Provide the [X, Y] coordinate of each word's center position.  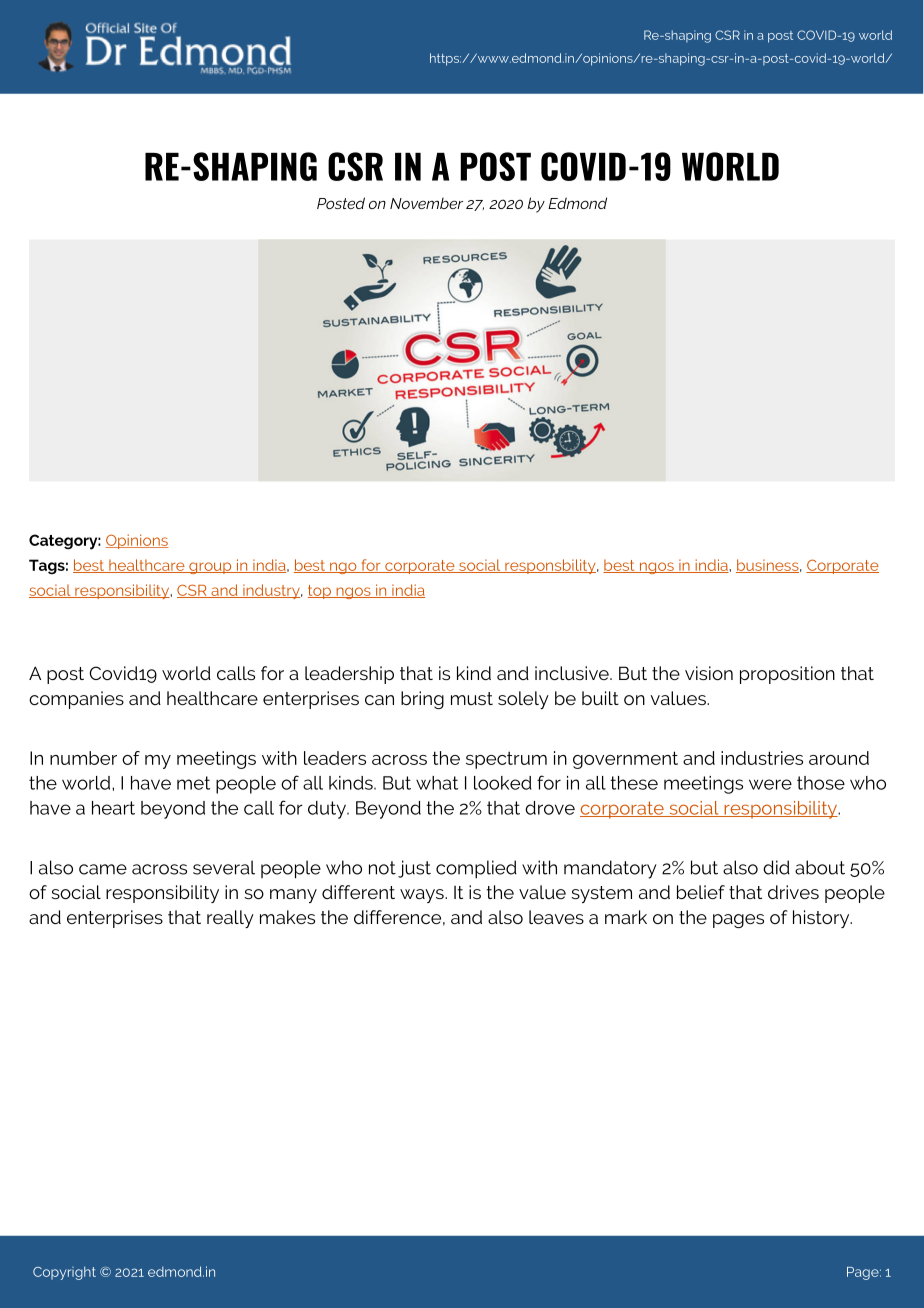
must [472, 698]
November [426, 203]
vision [709, 673]
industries [762, 758]
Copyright [64, 1273]
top [321, 592]
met [193, 783]
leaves [556, 917]
